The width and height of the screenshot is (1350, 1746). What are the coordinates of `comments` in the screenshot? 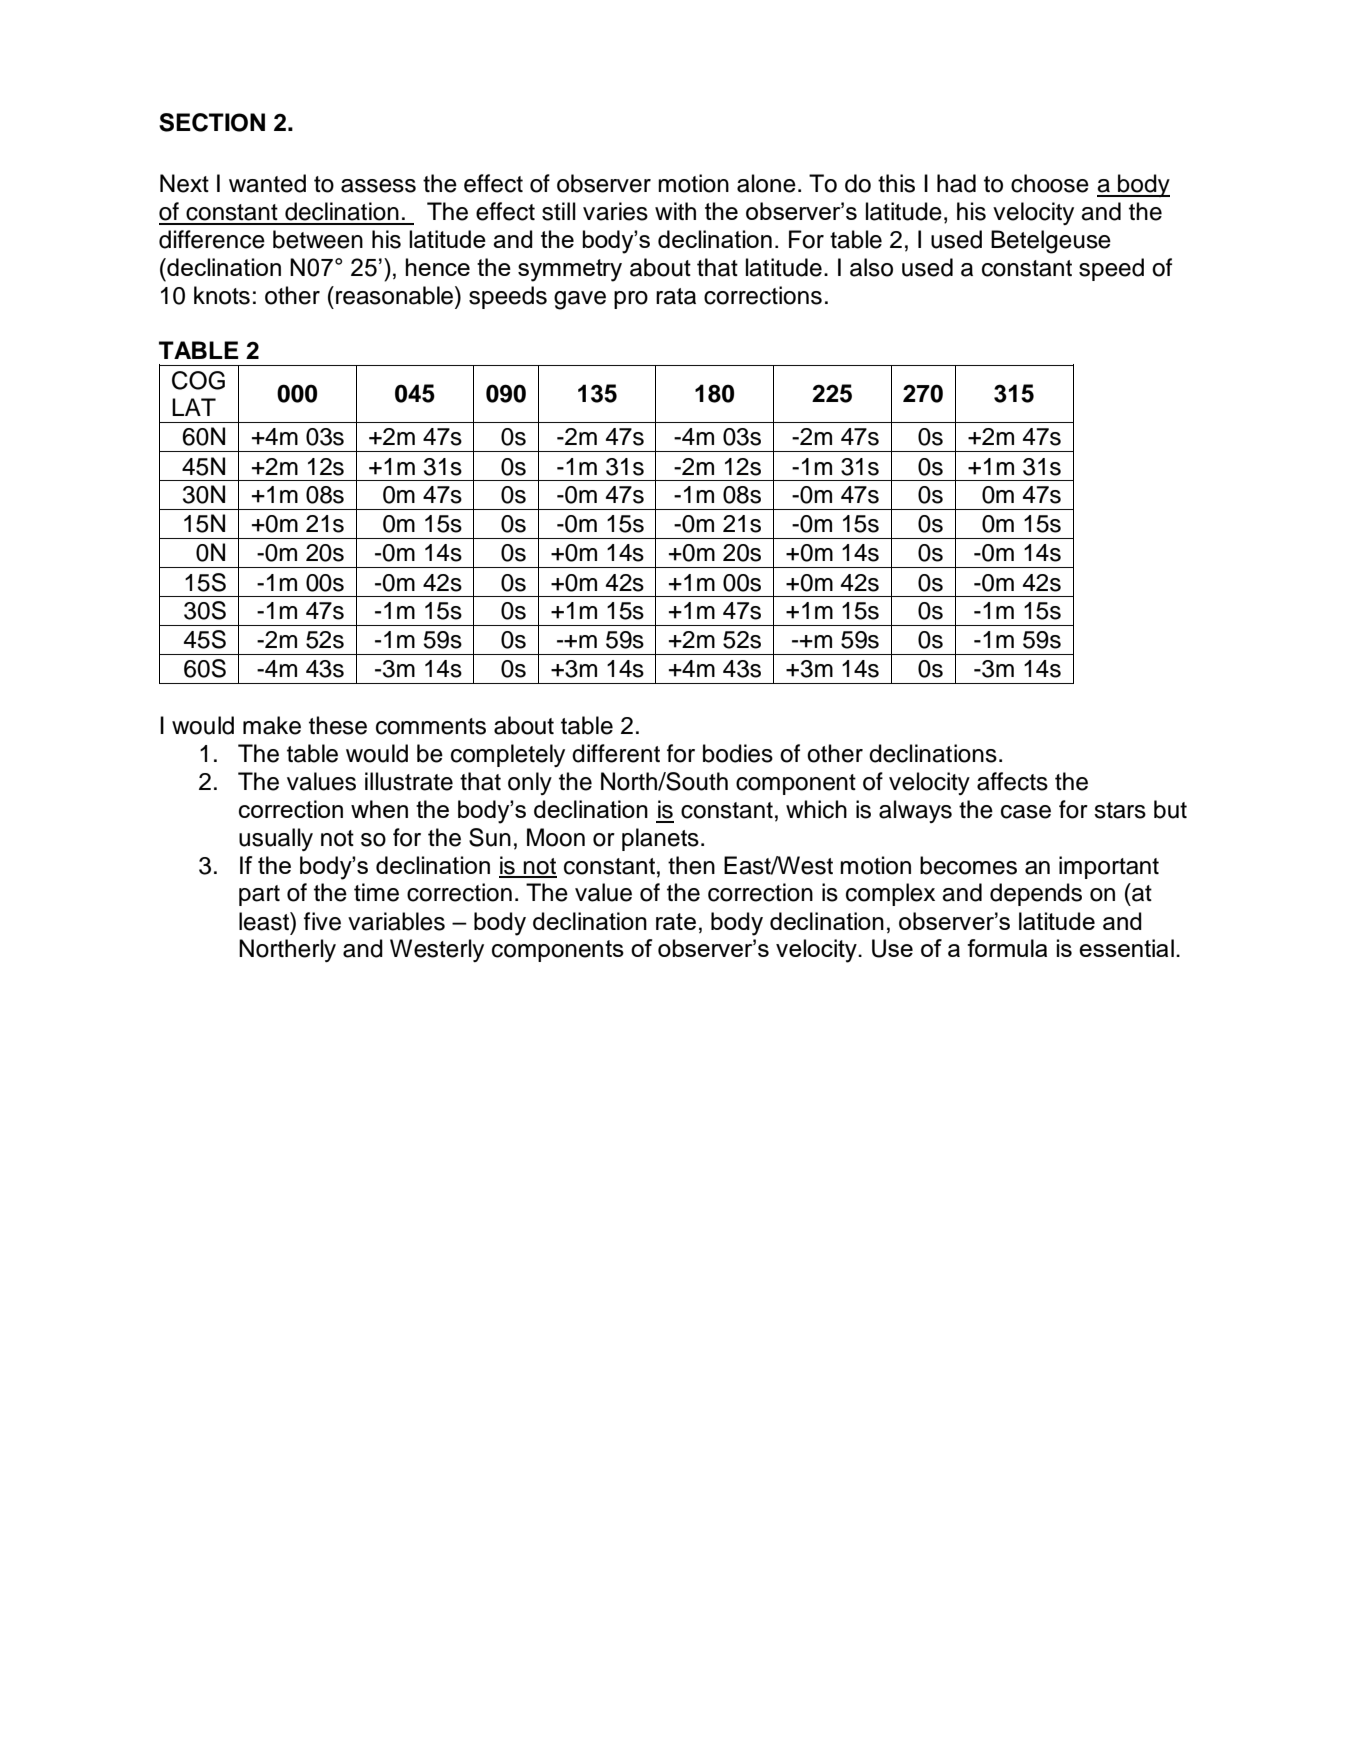 It's located at (431, 726).
